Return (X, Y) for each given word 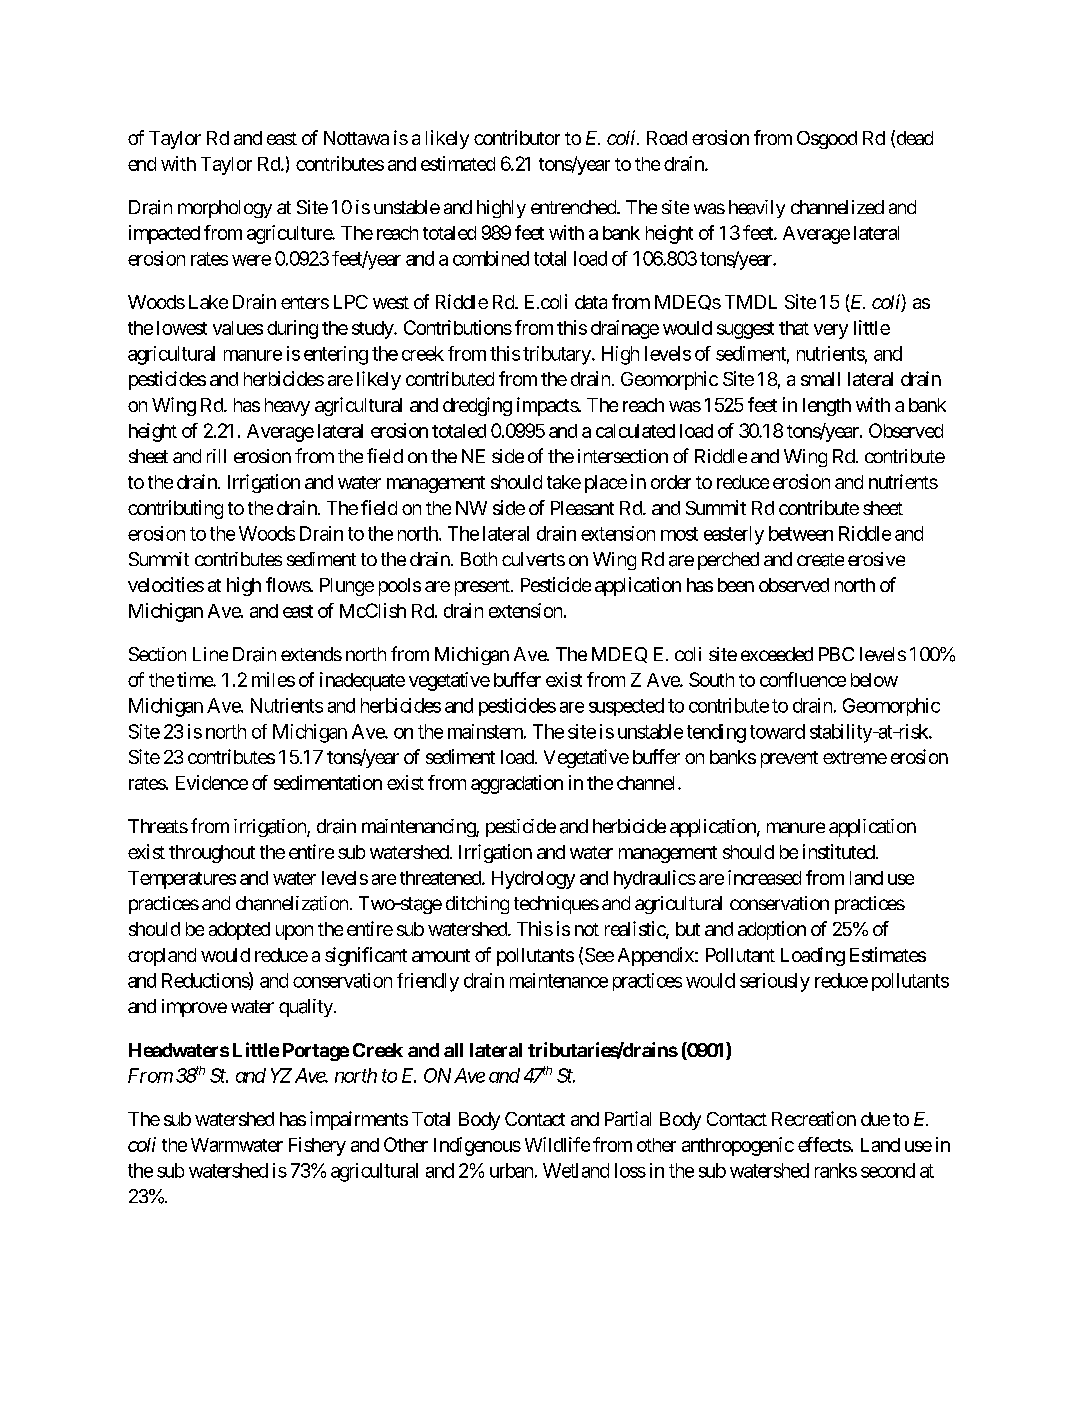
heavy (287, 407)
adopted (239, 931)
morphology (225, 209)
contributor (517, 137)
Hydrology (533, 880)
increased (764, 877)
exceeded (777, 654)
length (827, 407)
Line (210, 654)
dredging (477, 406)
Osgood (827, 140)
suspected (626, 707)
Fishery (317, 1146)
